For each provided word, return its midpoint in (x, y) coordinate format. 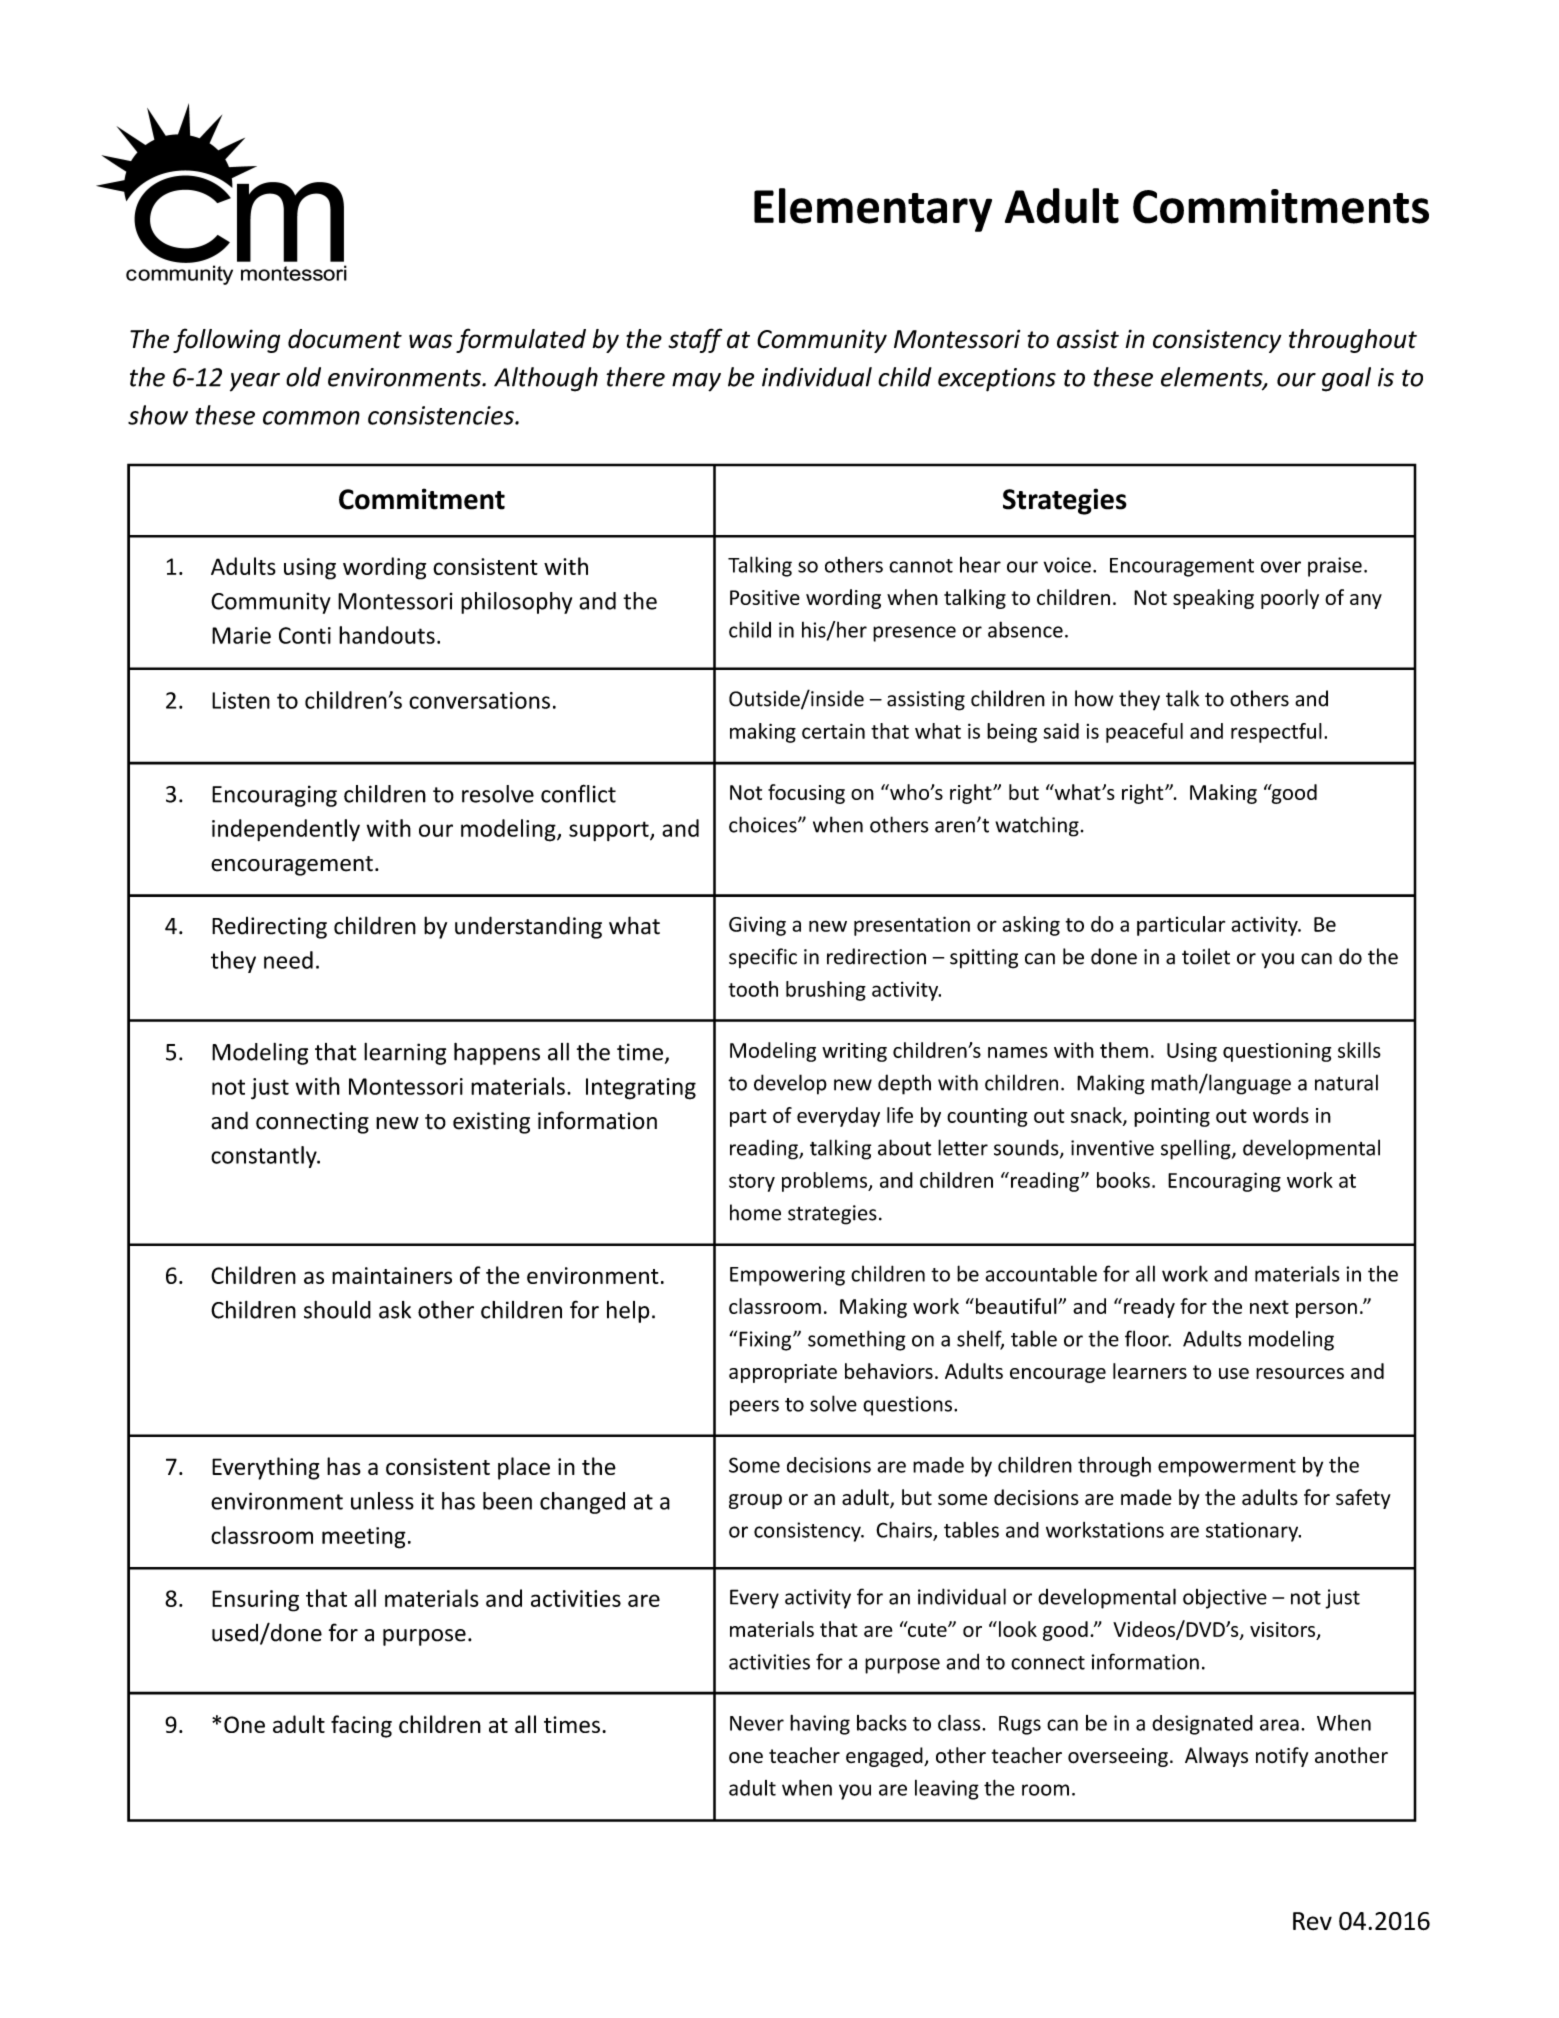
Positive (765, 597)
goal (1346, 379)
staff (695, 340)
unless (382, 1501)
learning (405, 1054)
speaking (1213, 599)
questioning (1277, 1052)
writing (854, 1052)
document (345, 339)
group (755, 1501)
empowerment (1227, 1468)
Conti (305, 635)
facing (361, 1726)
